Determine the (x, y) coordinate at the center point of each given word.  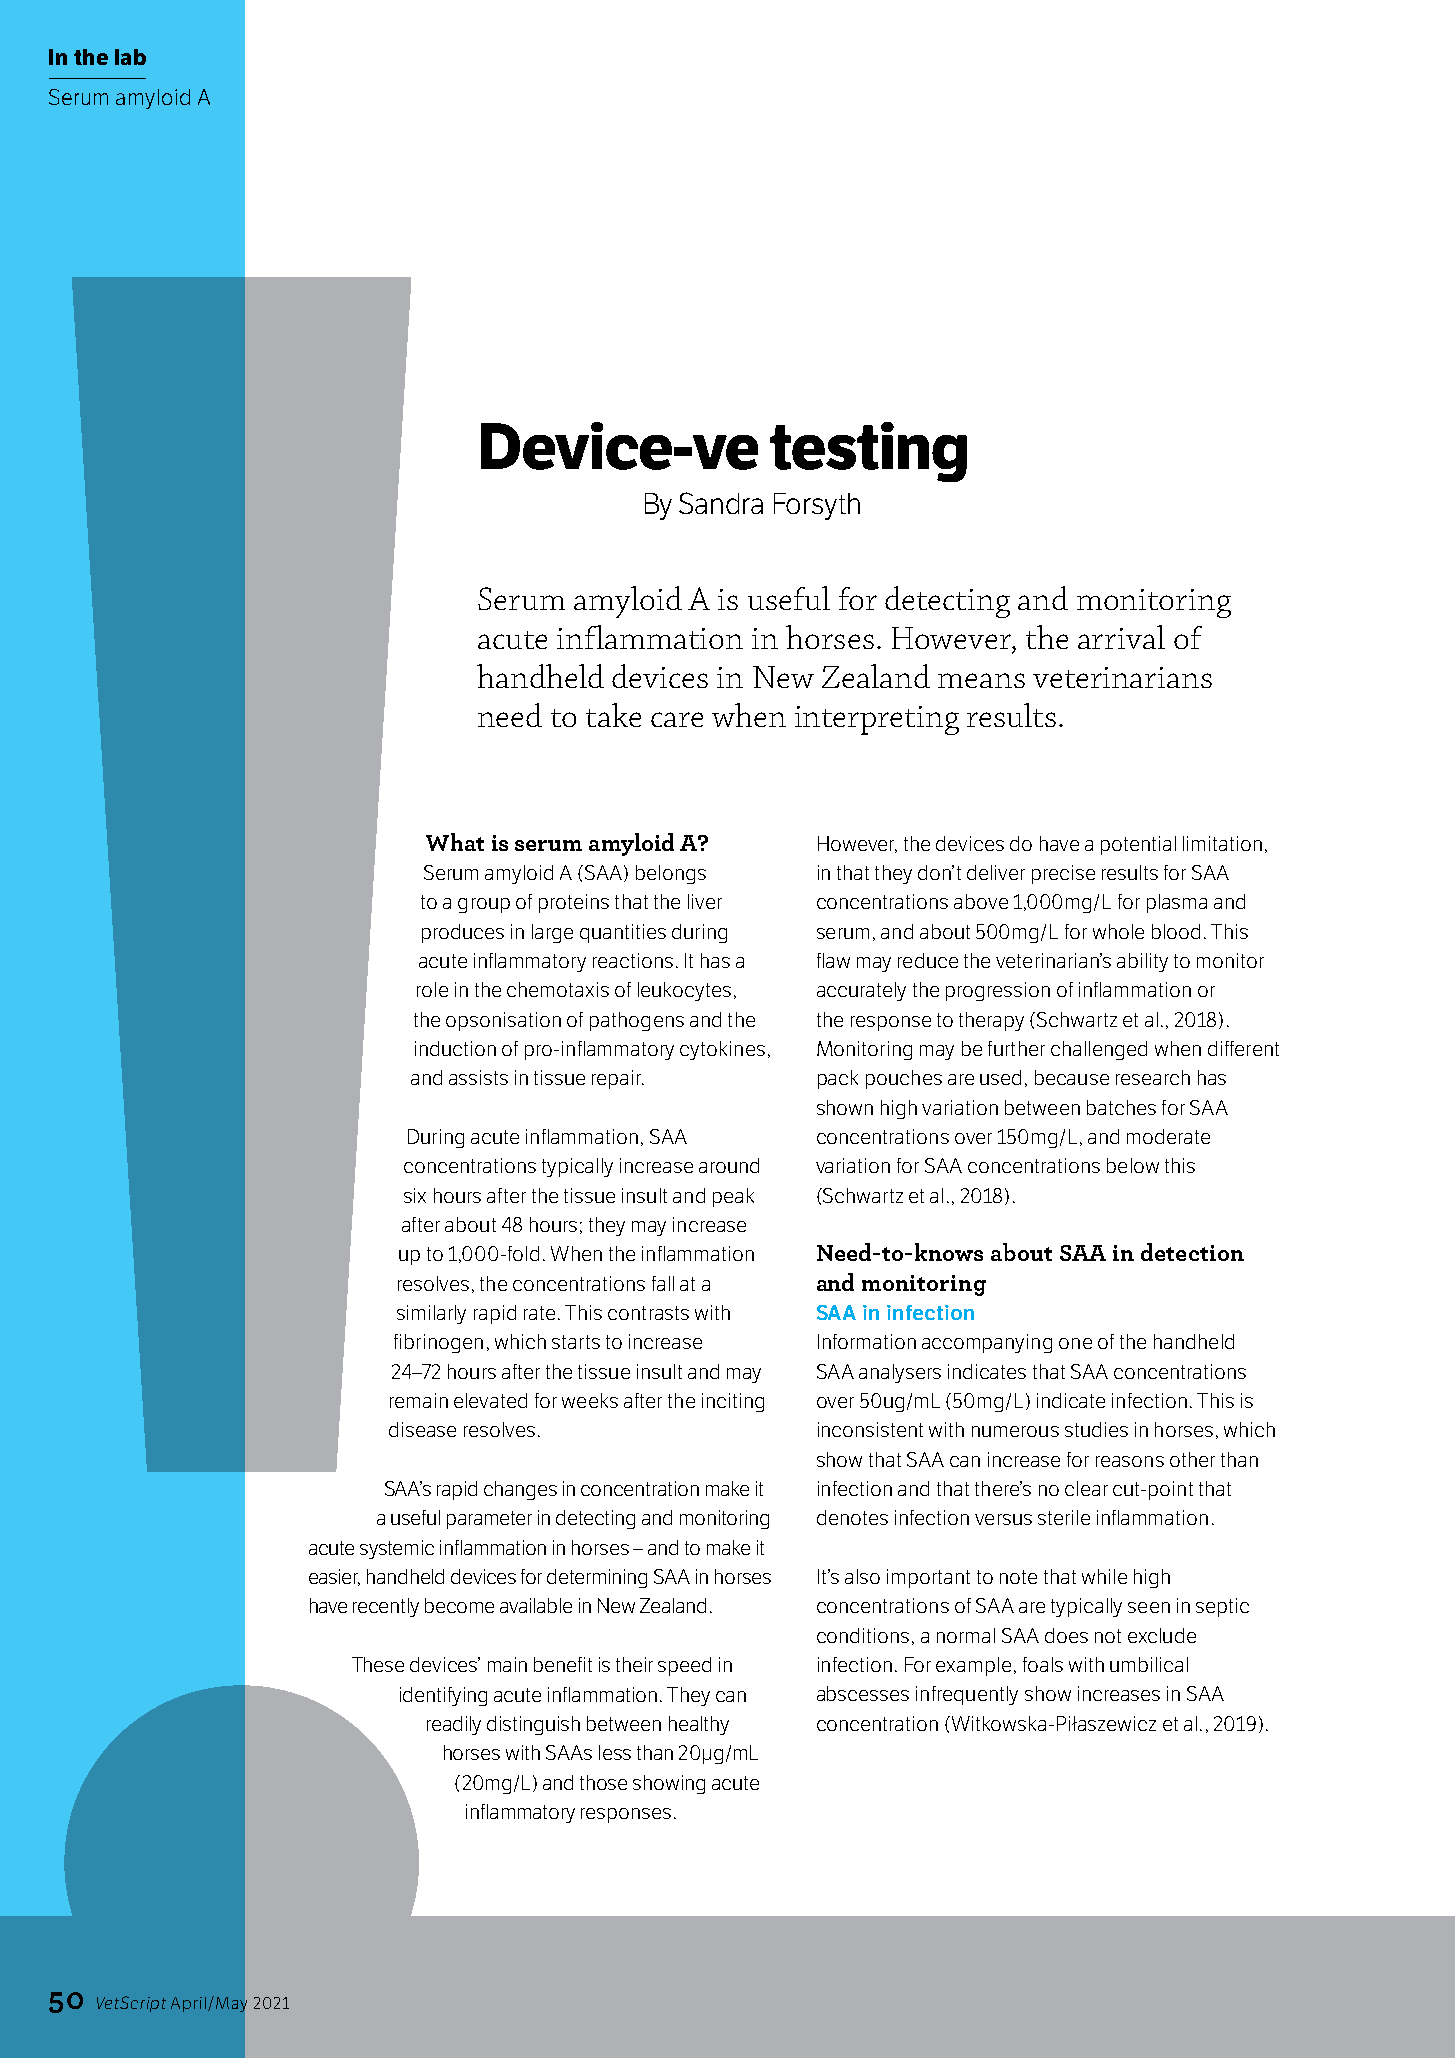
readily (454, 1725)
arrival (1121, 637)
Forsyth (817, 506)
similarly (431, 1314)
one (1075, 1343)
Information (867, 1341)
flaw (833, 960)
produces (463, 933)
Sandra (721, 503)
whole (1118, 931)
